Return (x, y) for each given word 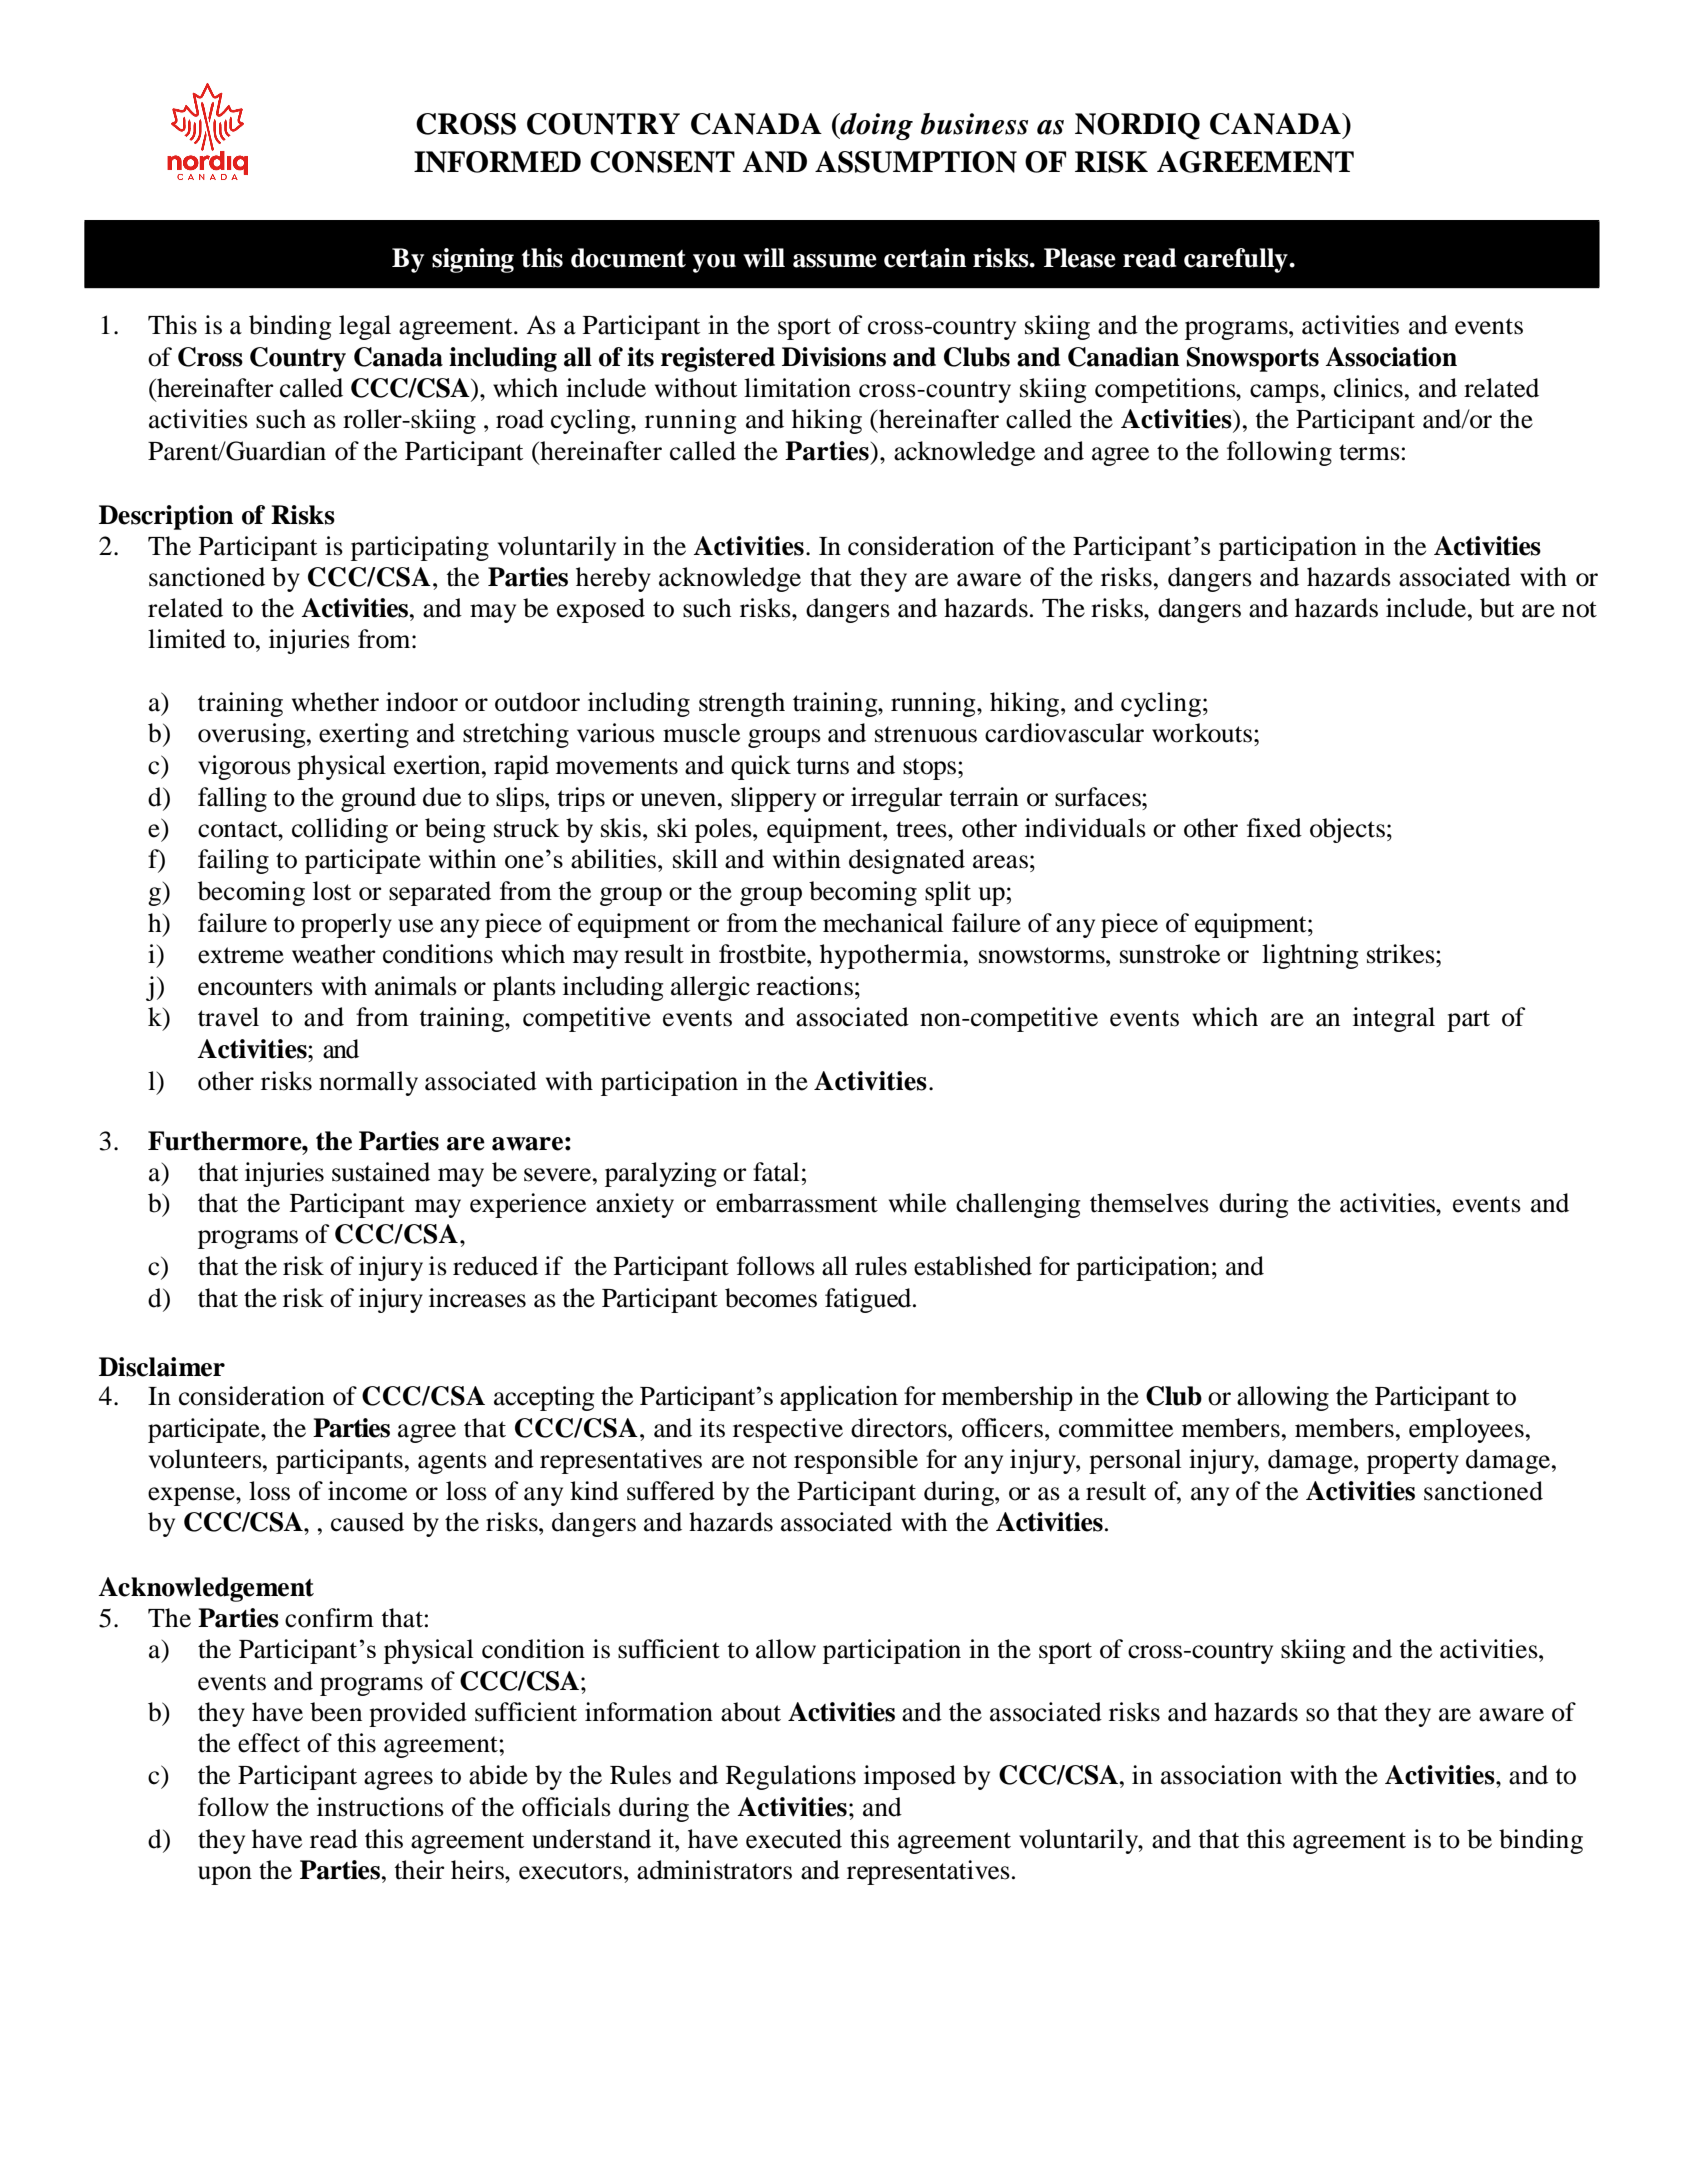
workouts (1202, 733)
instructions (380, 1807)
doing (875, 126)
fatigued (869, 1300)
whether (335, 702)
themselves (1149, 1203)
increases (477, 1298)
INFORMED (497, 162)
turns (822, 766)
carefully (1237, 260)
